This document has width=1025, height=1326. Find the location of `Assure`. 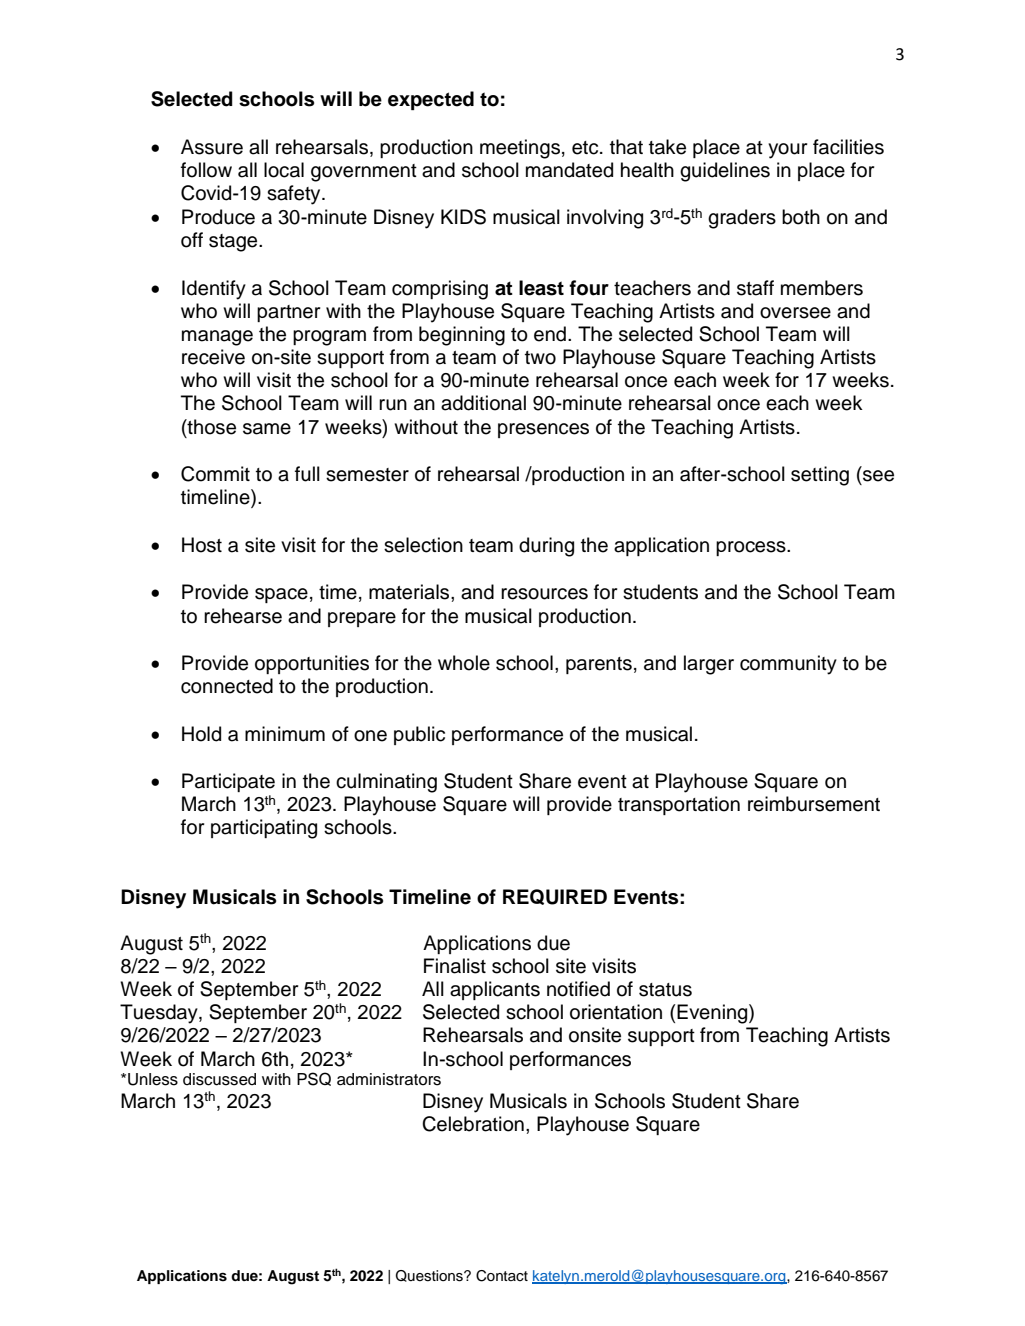

Assure is located at coordinates (212, 147).
